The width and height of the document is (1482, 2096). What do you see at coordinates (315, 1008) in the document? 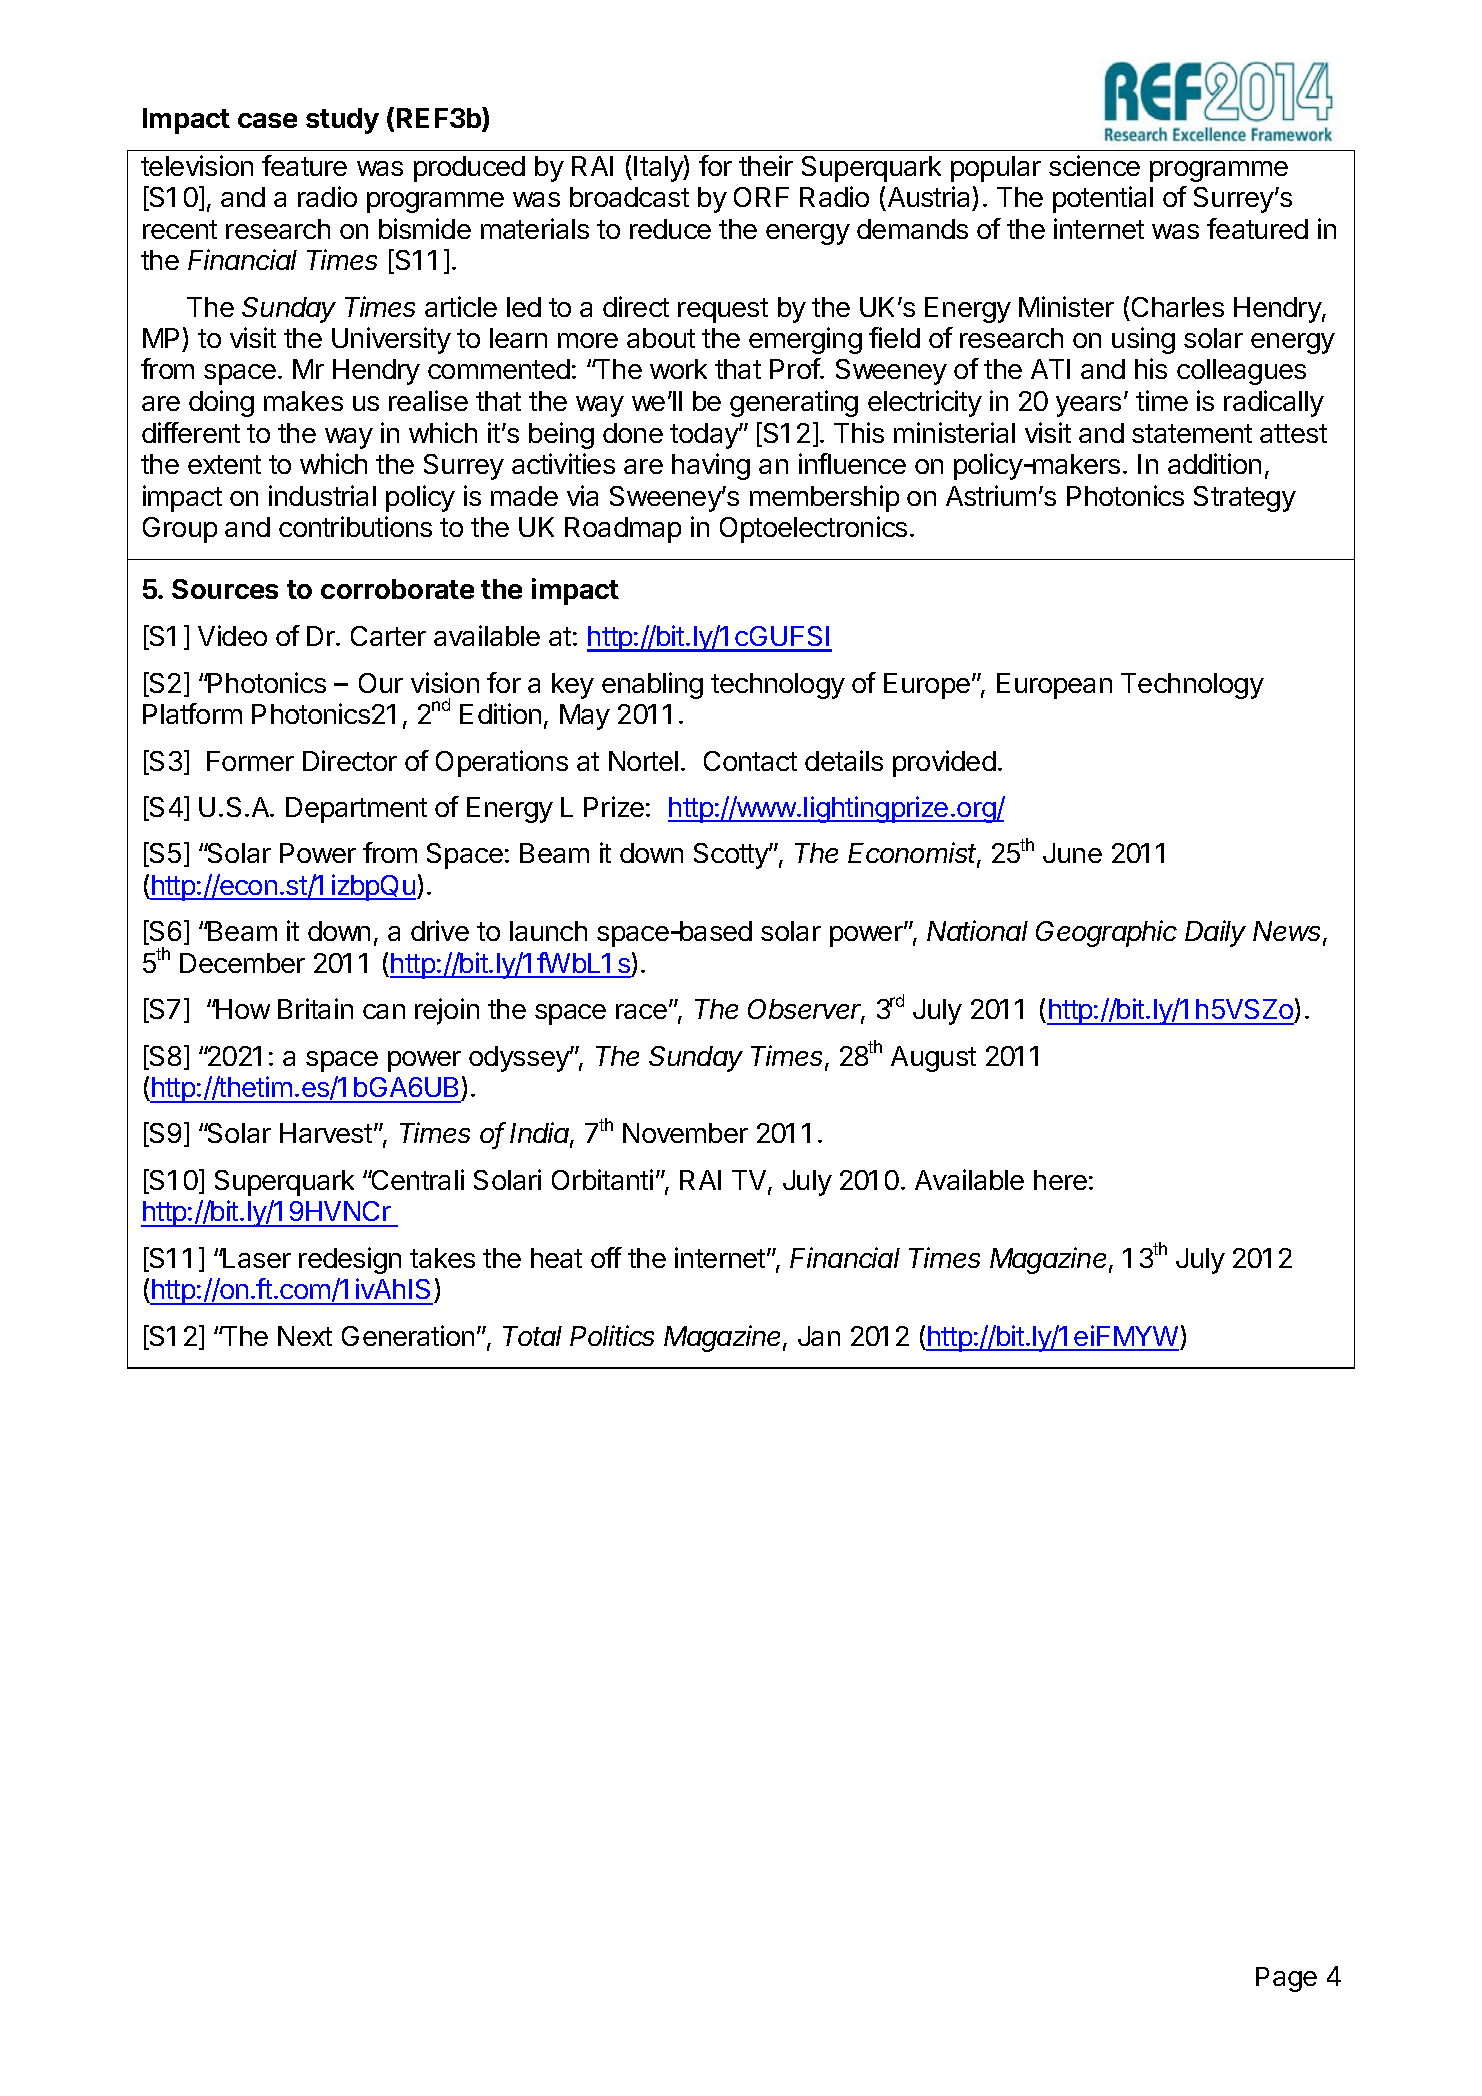
I see `Britain` at bounding box center [315, 1008].
